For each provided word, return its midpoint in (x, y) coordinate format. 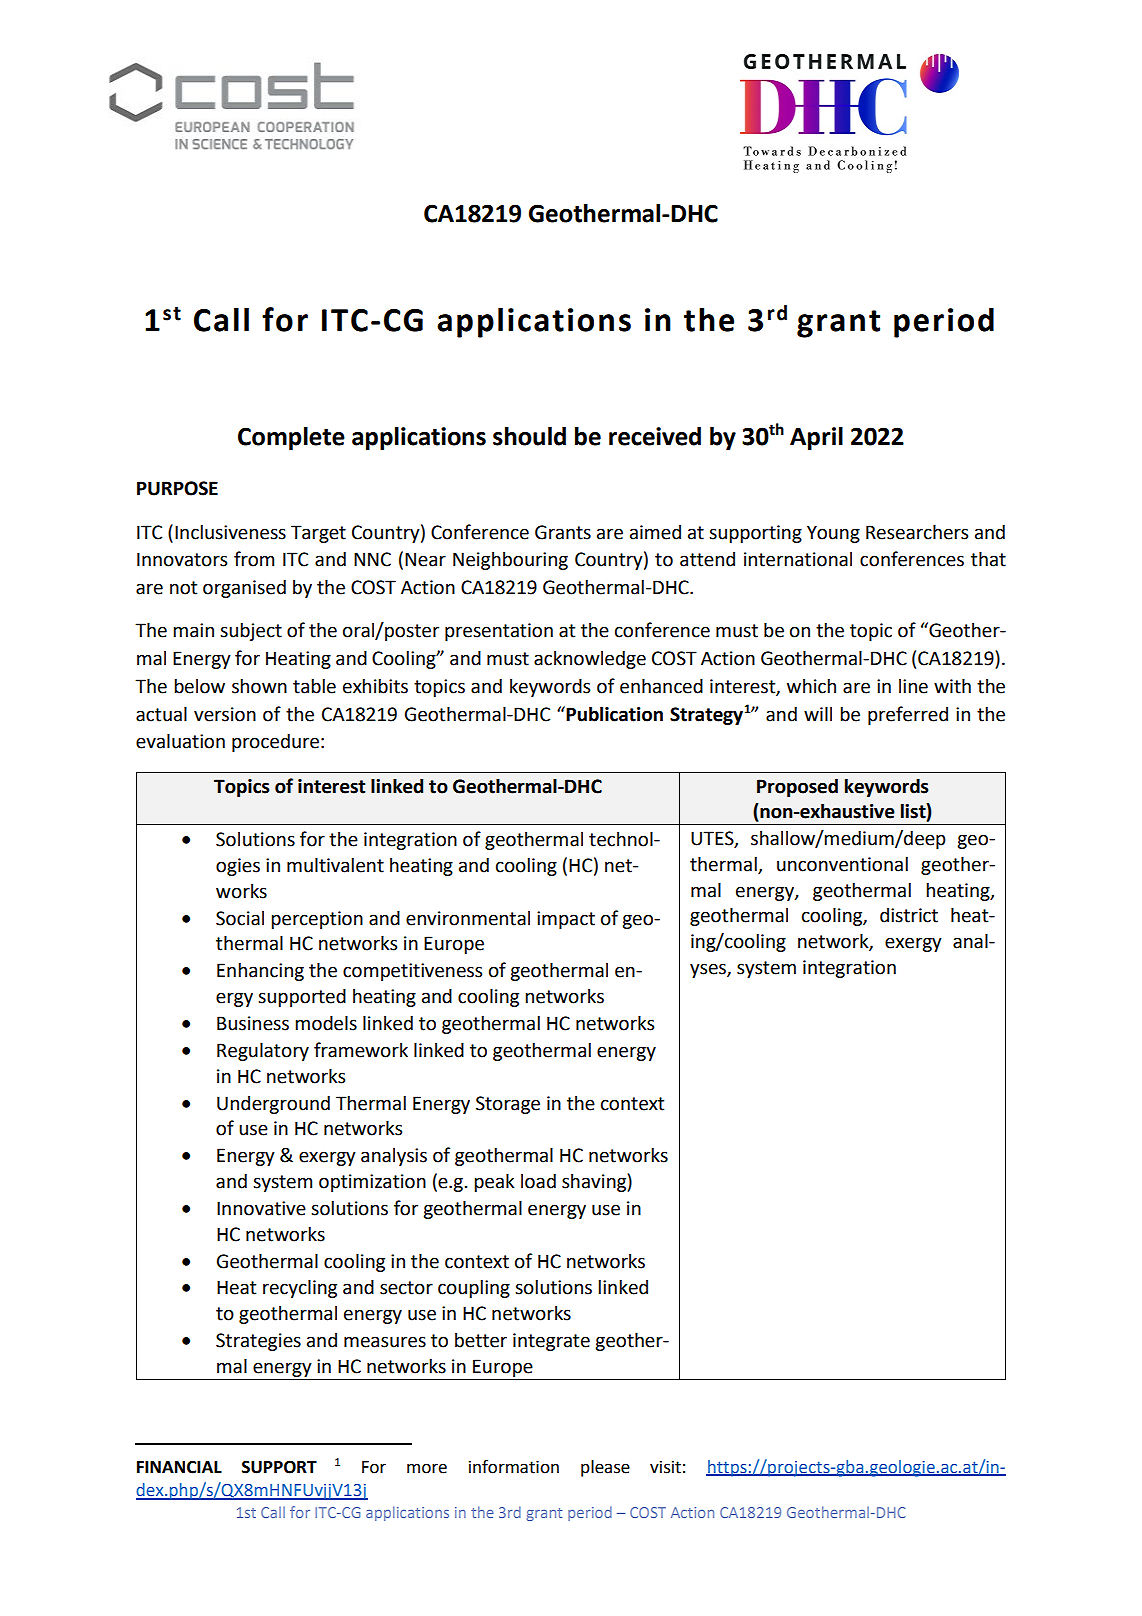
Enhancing (260, 971)
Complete (291, 438)
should (529, 436)
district (909, 915)
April (816, 438)
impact (566, 920)
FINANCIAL (179, 1467)
